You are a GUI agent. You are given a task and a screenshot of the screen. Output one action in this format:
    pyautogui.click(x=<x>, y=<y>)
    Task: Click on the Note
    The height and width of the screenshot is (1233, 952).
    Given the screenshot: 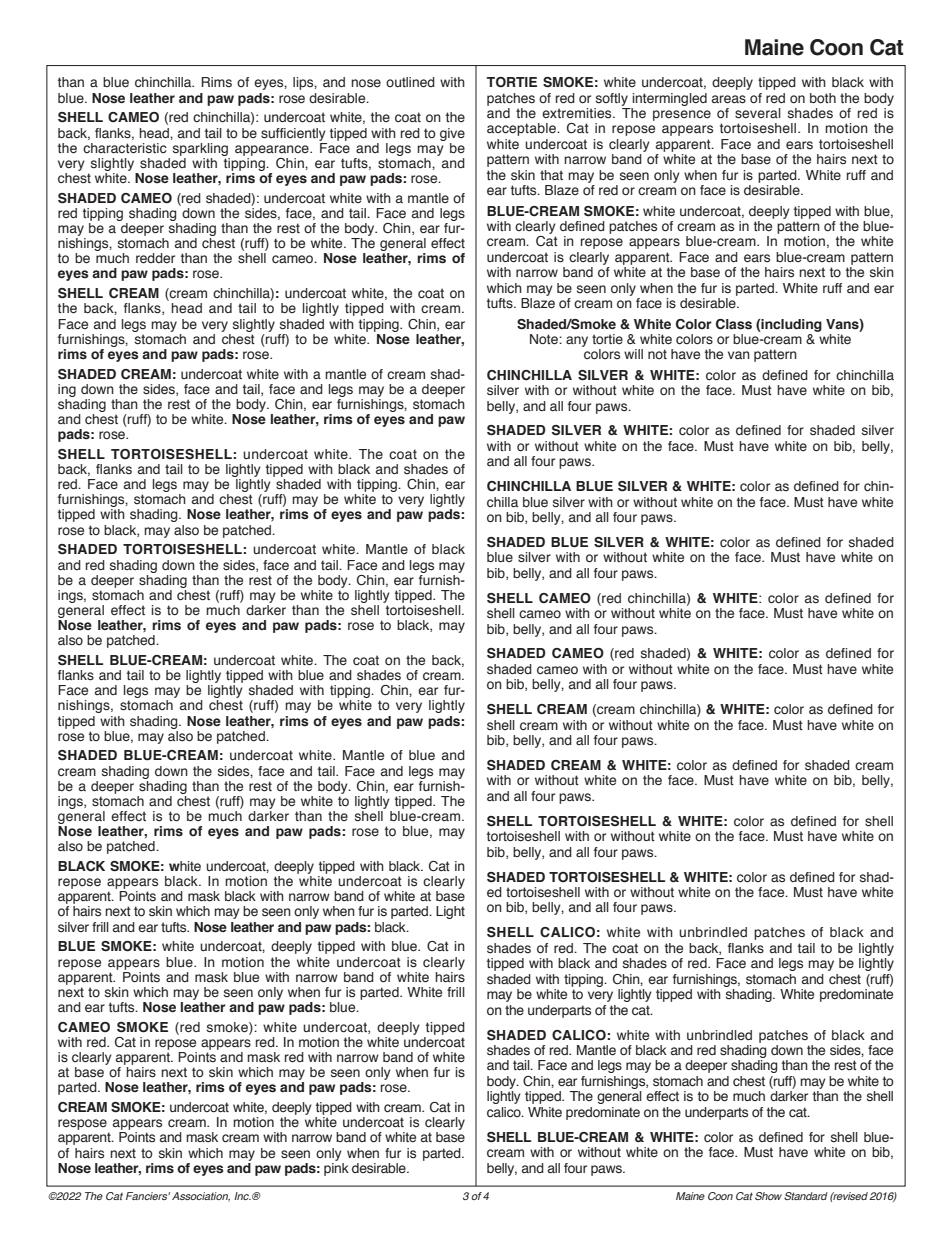 What is the action you would take?
    pyautogui.click(x=545, y=339)
